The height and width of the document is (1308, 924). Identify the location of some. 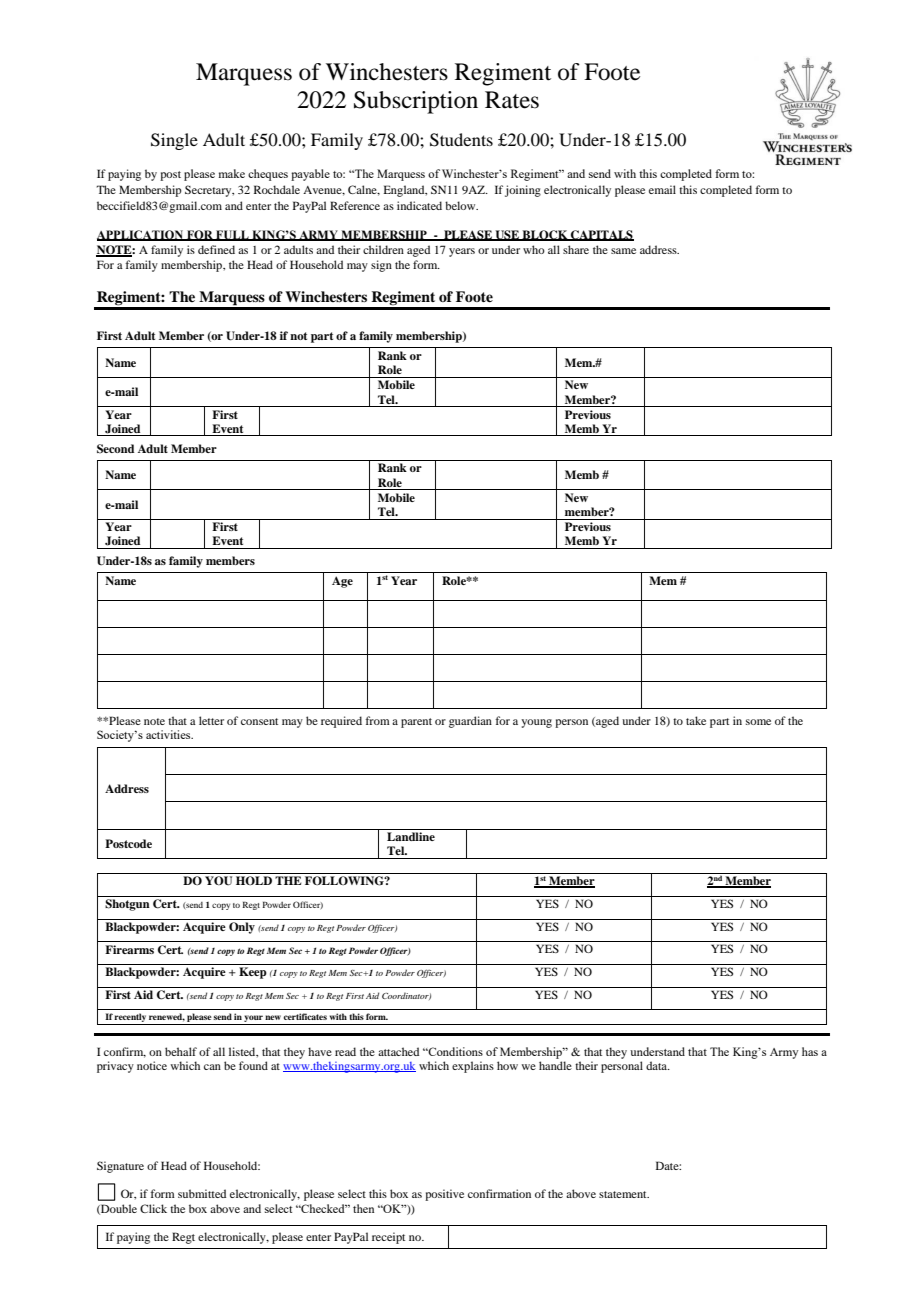
(758, 722).
